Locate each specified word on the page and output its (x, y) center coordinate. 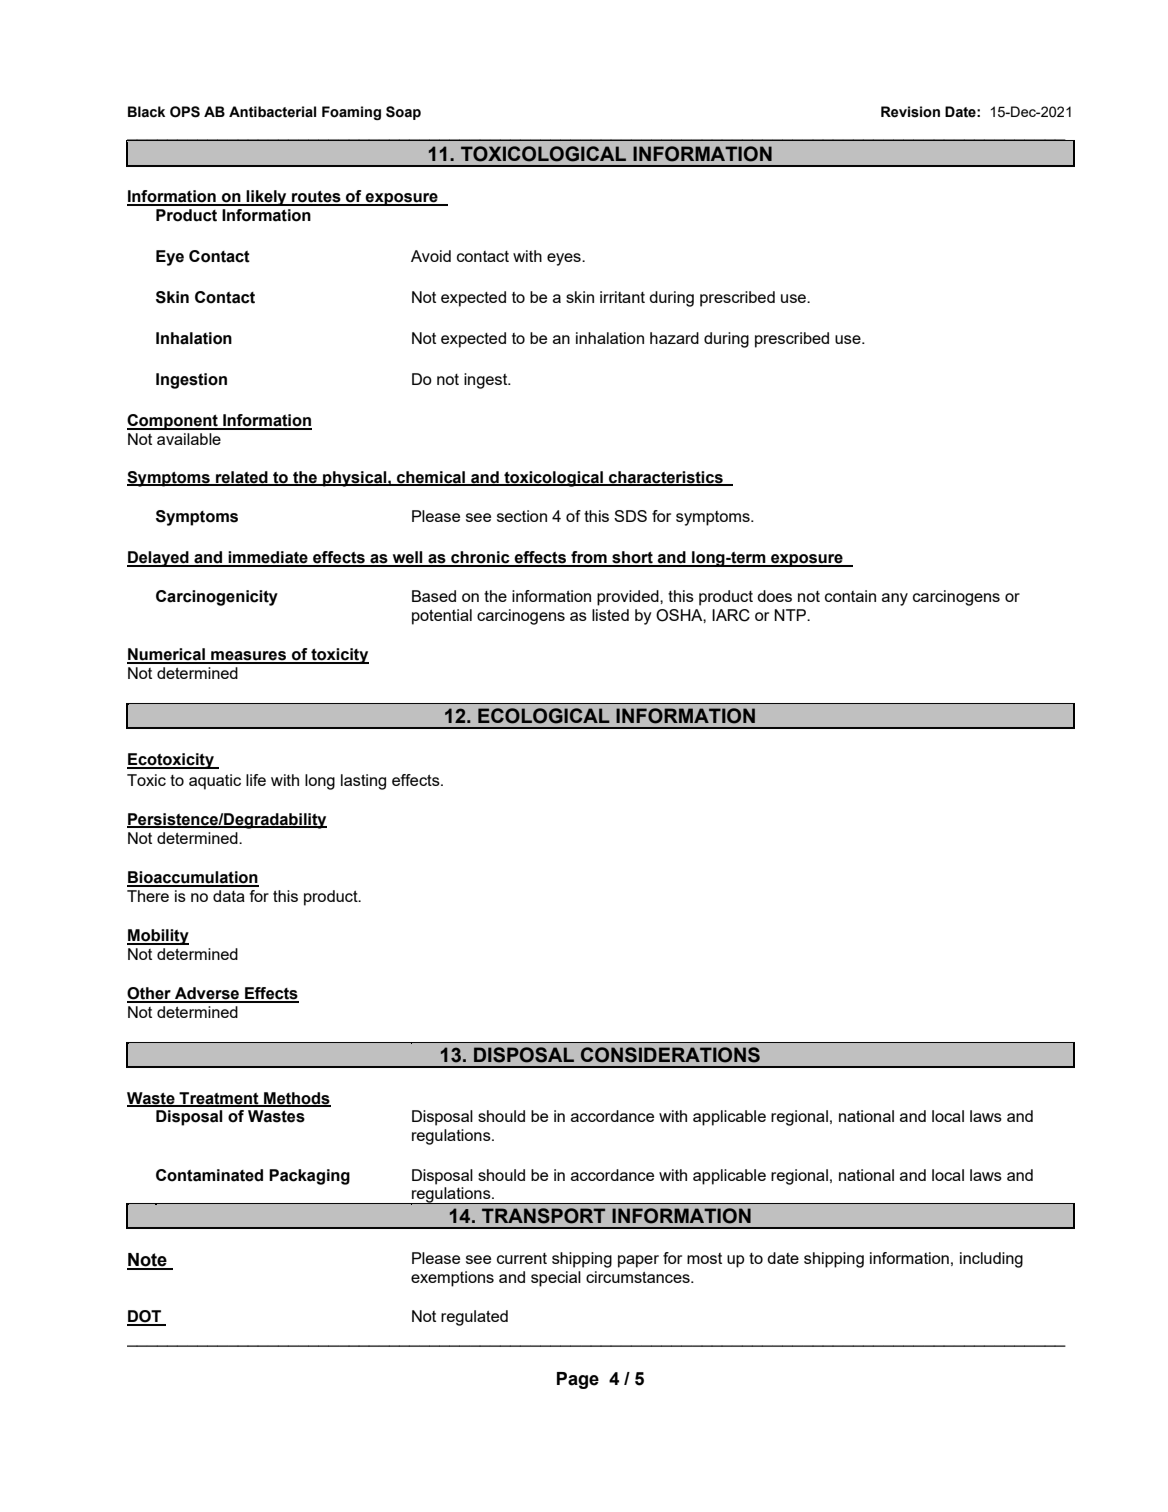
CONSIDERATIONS (670, 1055)
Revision (910, 112)
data (229, 896)
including (991, 1260)
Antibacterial (272, 112)
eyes (565, 259)
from (589, 558)
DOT (145, 1317)
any (895, 599)
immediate (268, 558)
